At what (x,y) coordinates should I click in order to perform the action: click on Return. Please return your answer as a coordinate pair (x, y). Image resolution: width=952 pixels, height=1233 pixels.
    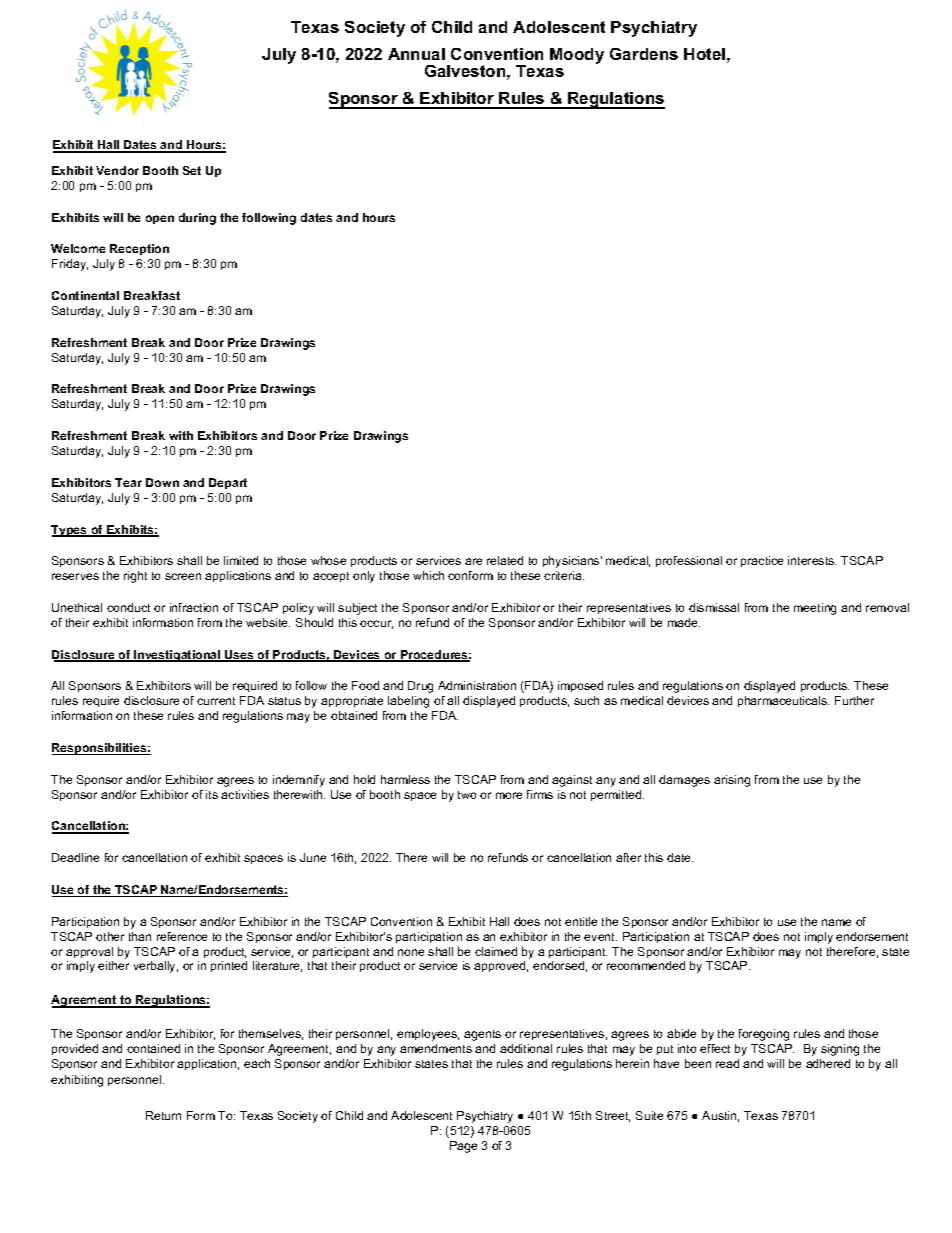
    Looking at the image, I should click on (163, 1115).
